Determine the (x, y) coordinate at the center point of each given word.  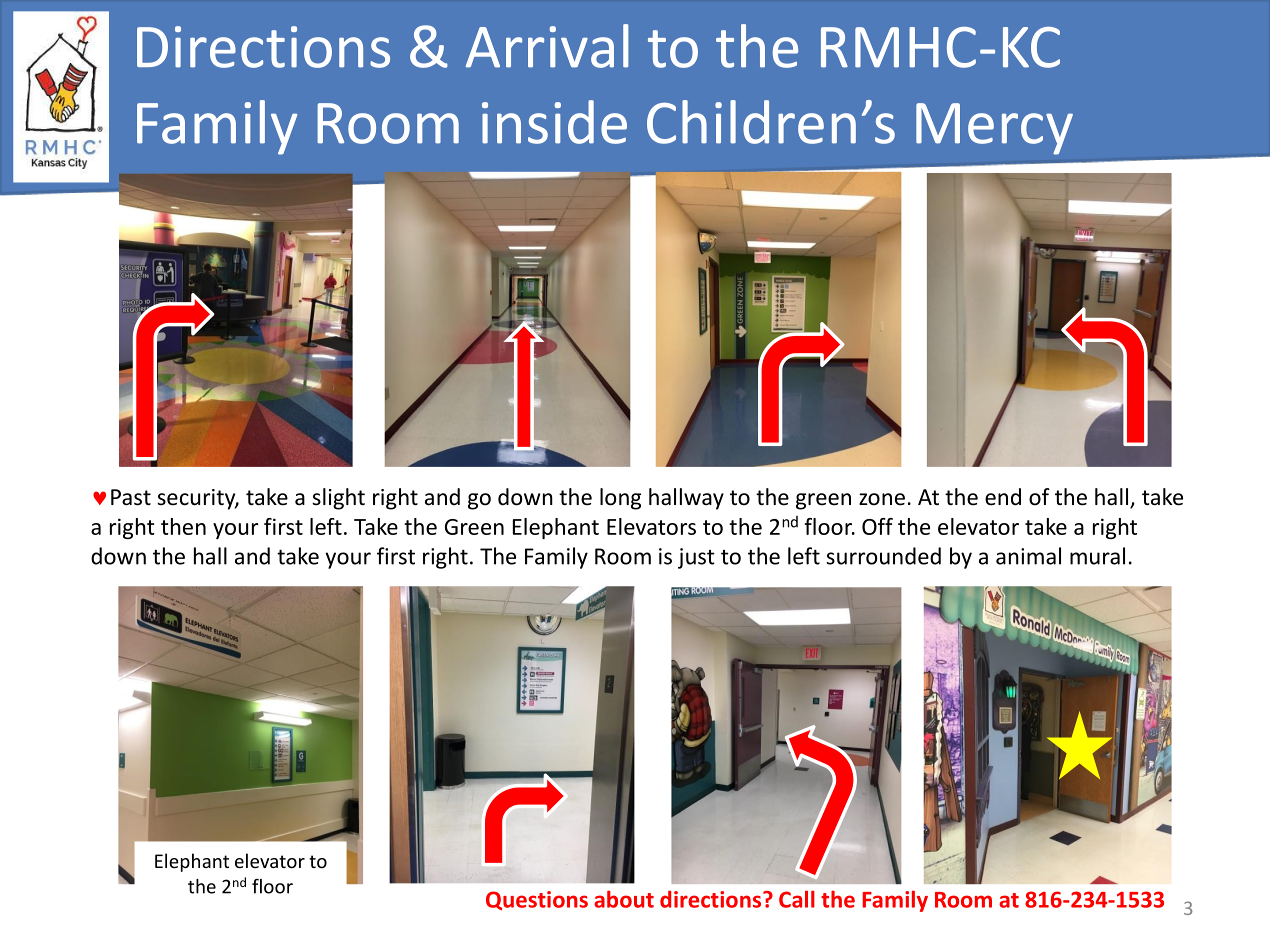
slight (338, 499)
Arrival (547, 46)
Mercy (994, 129)
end (1003, 497)
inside (554, 122)
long (620, 499)
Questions (537, 900)
